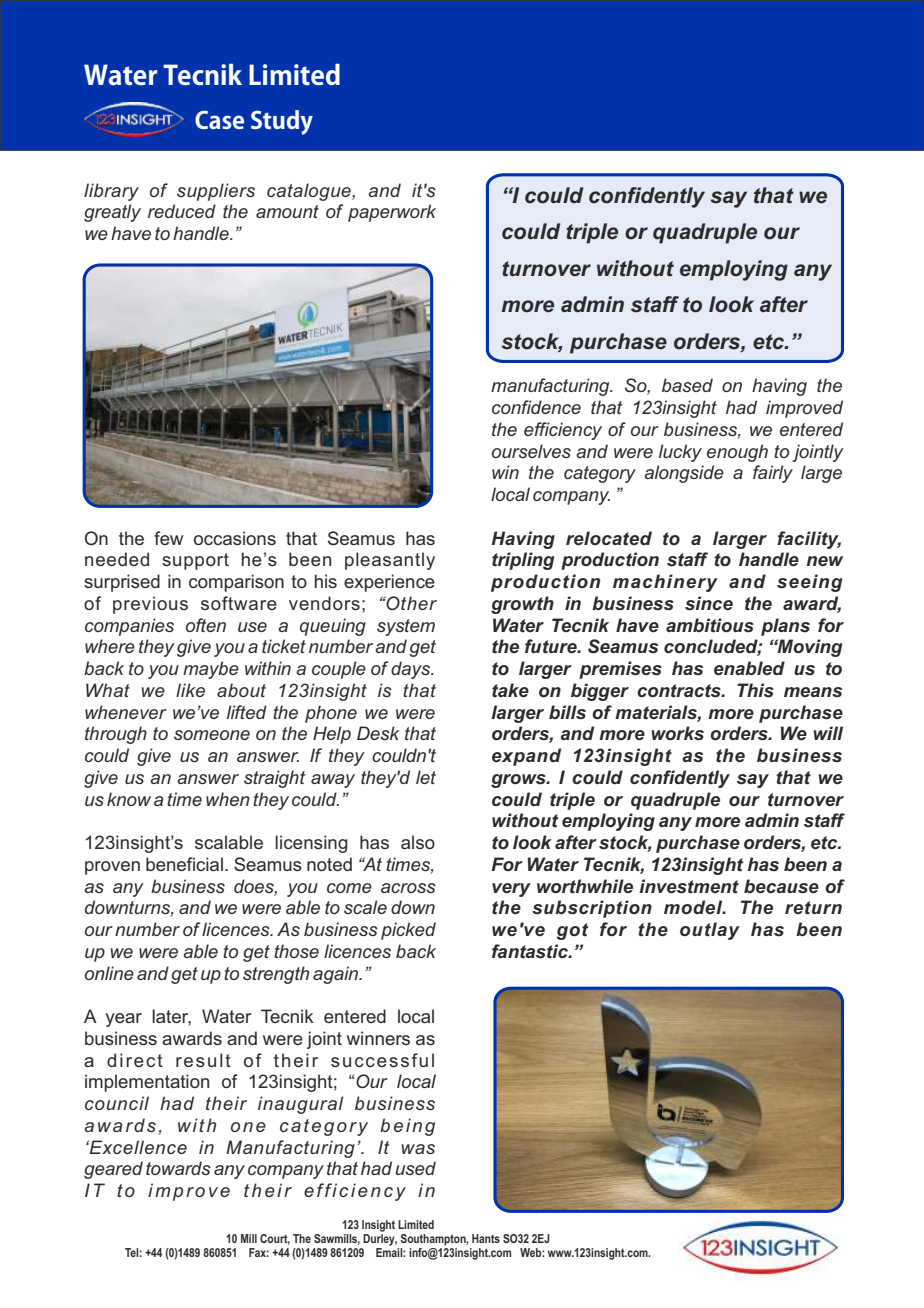 Image resolution: width=924 pixels, height=1308 pixels. Describe the element at coordinates (687, 385) in the image. I see `based` at that location.
